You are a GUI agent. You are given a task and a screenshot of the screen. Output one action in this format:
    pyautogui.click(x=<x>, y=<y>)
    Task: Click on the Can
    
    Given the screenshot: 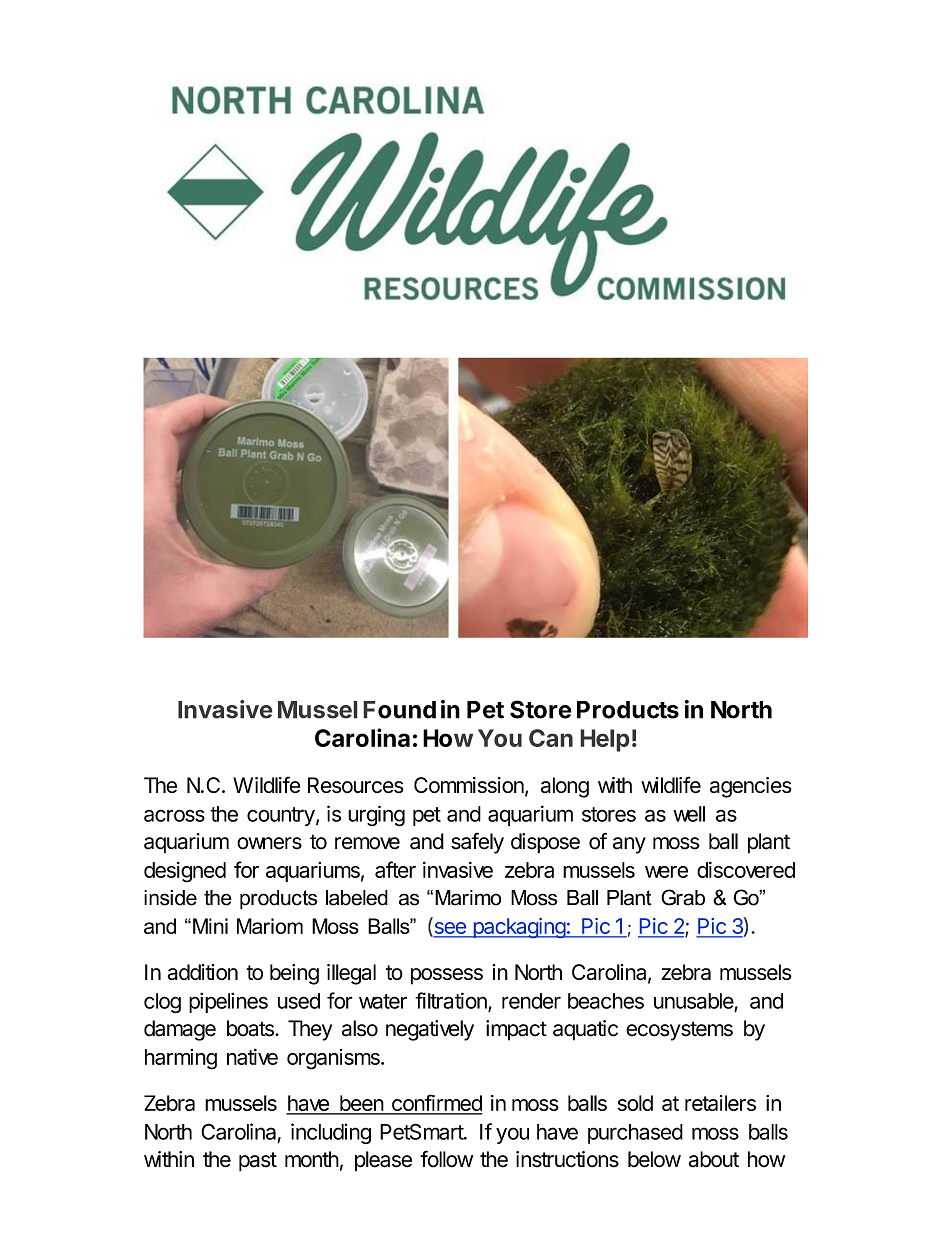 What is the action you would take?
    pyautogui.click(x=551, y=738)
